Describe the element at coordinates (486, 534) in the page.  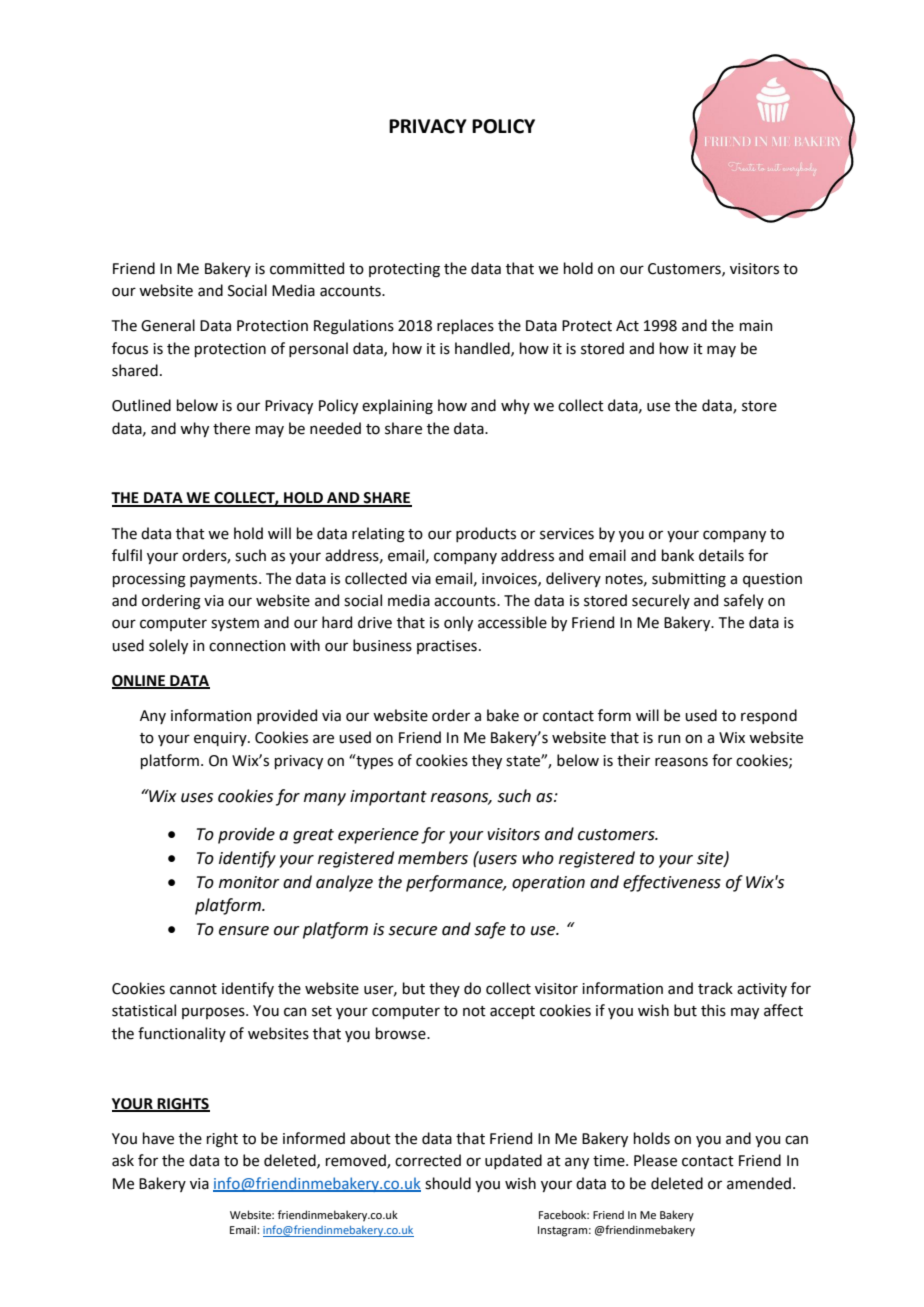
I see `products` at that location.
